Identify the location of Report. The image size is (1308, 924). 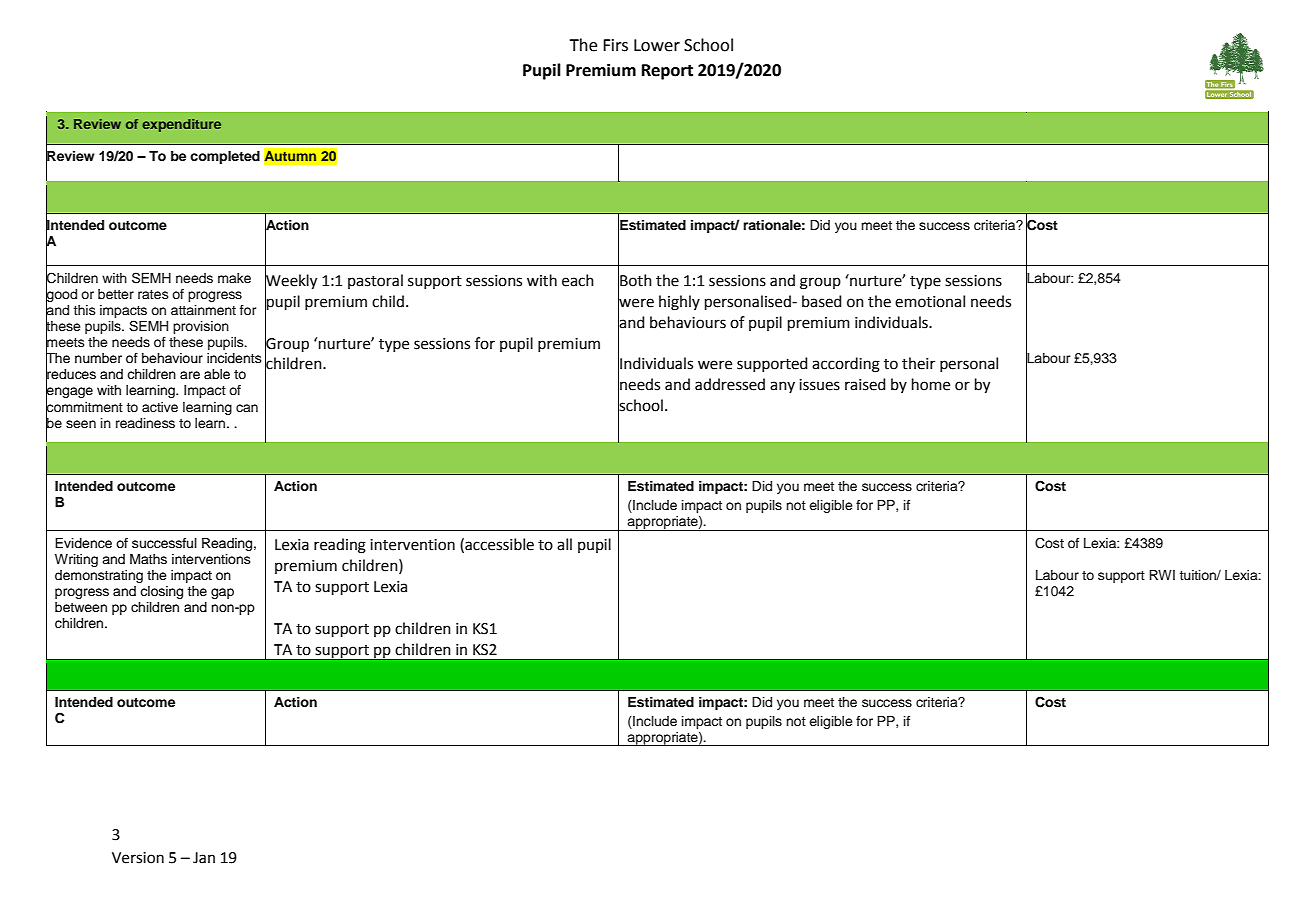
(667, 72).
